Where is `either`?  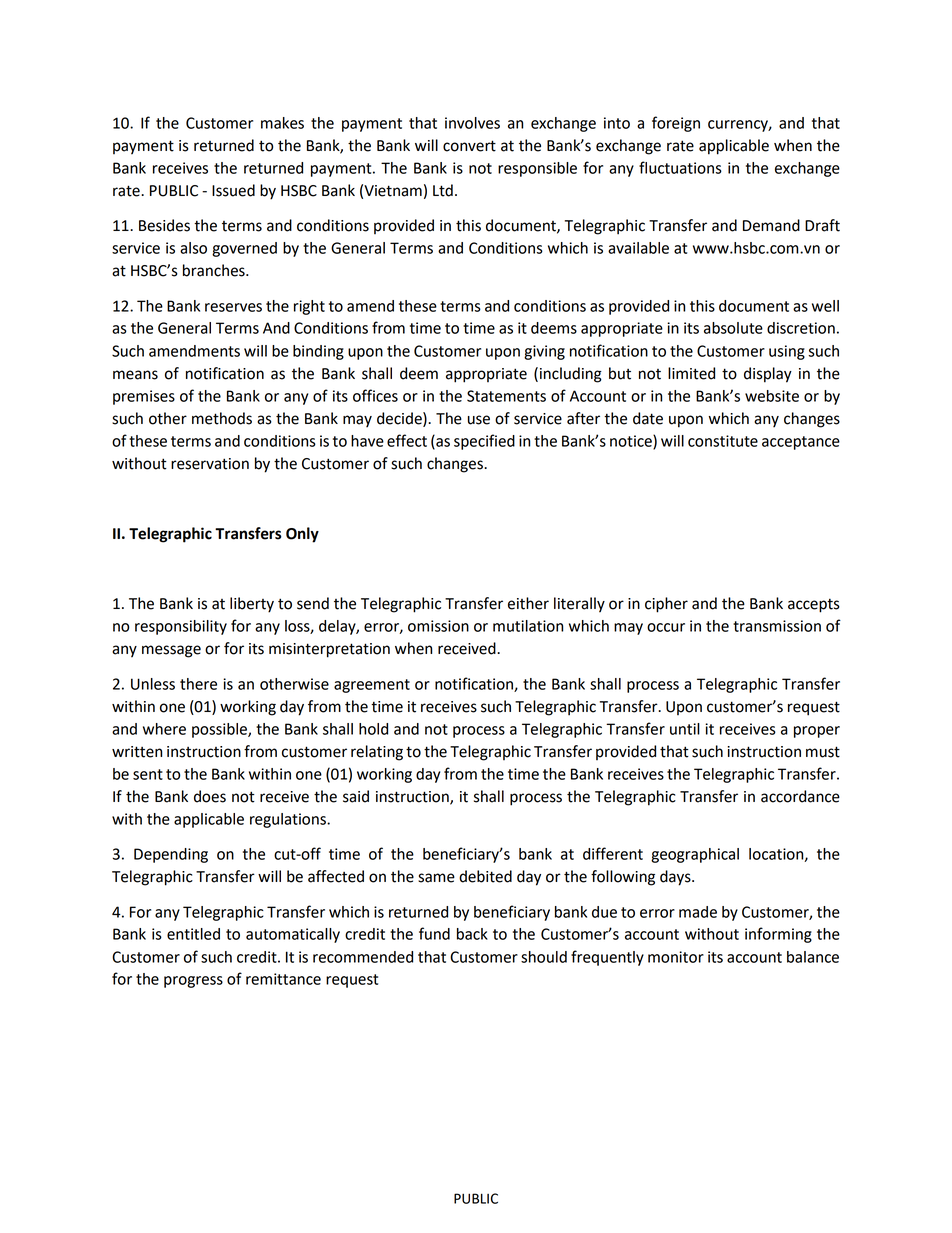 either is located at coordinates (528, 603).
